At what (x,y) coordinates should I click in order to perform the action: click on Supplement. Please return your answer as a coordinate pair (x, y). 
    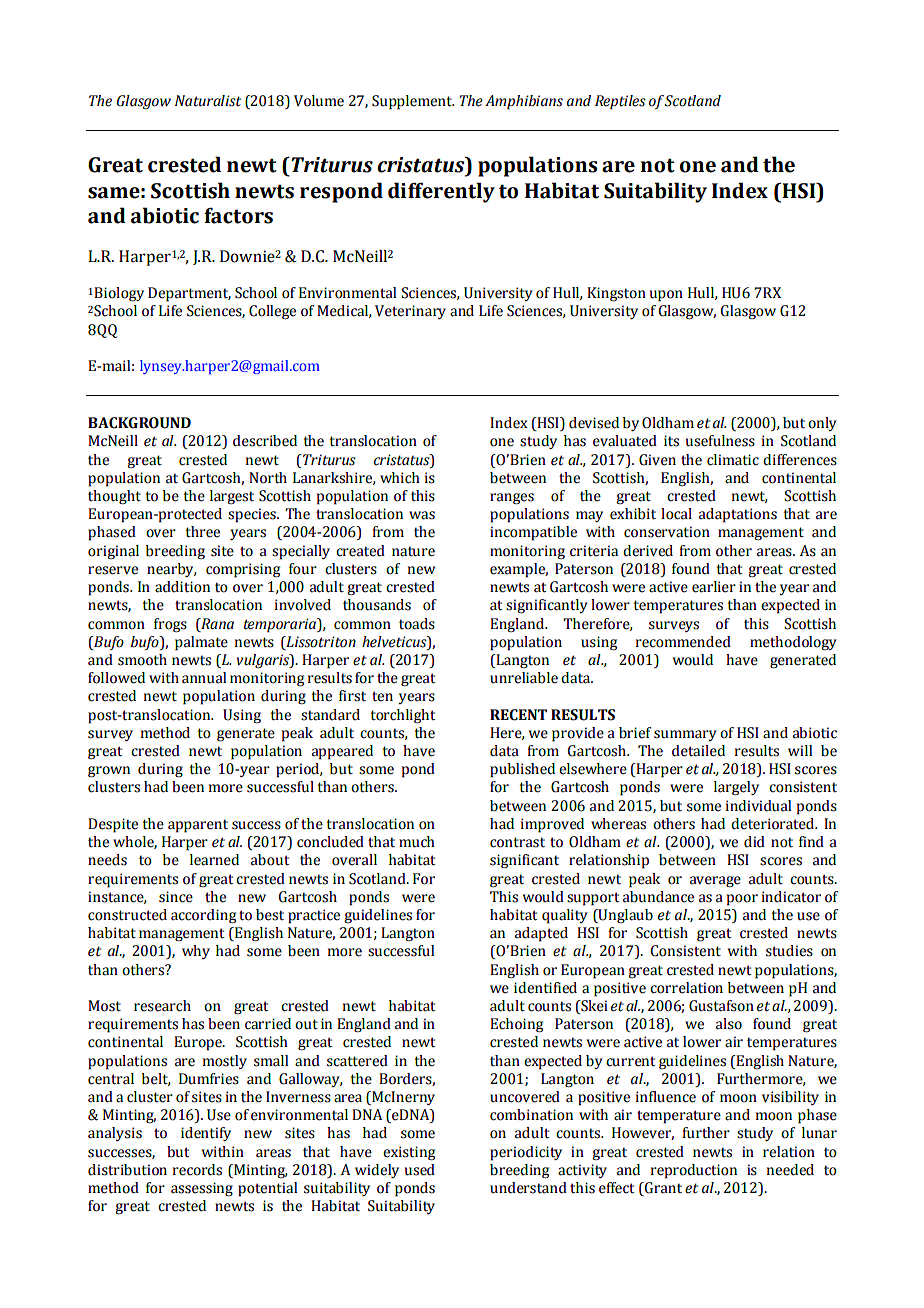
    Looking at the image, I should click on (413, 102).
